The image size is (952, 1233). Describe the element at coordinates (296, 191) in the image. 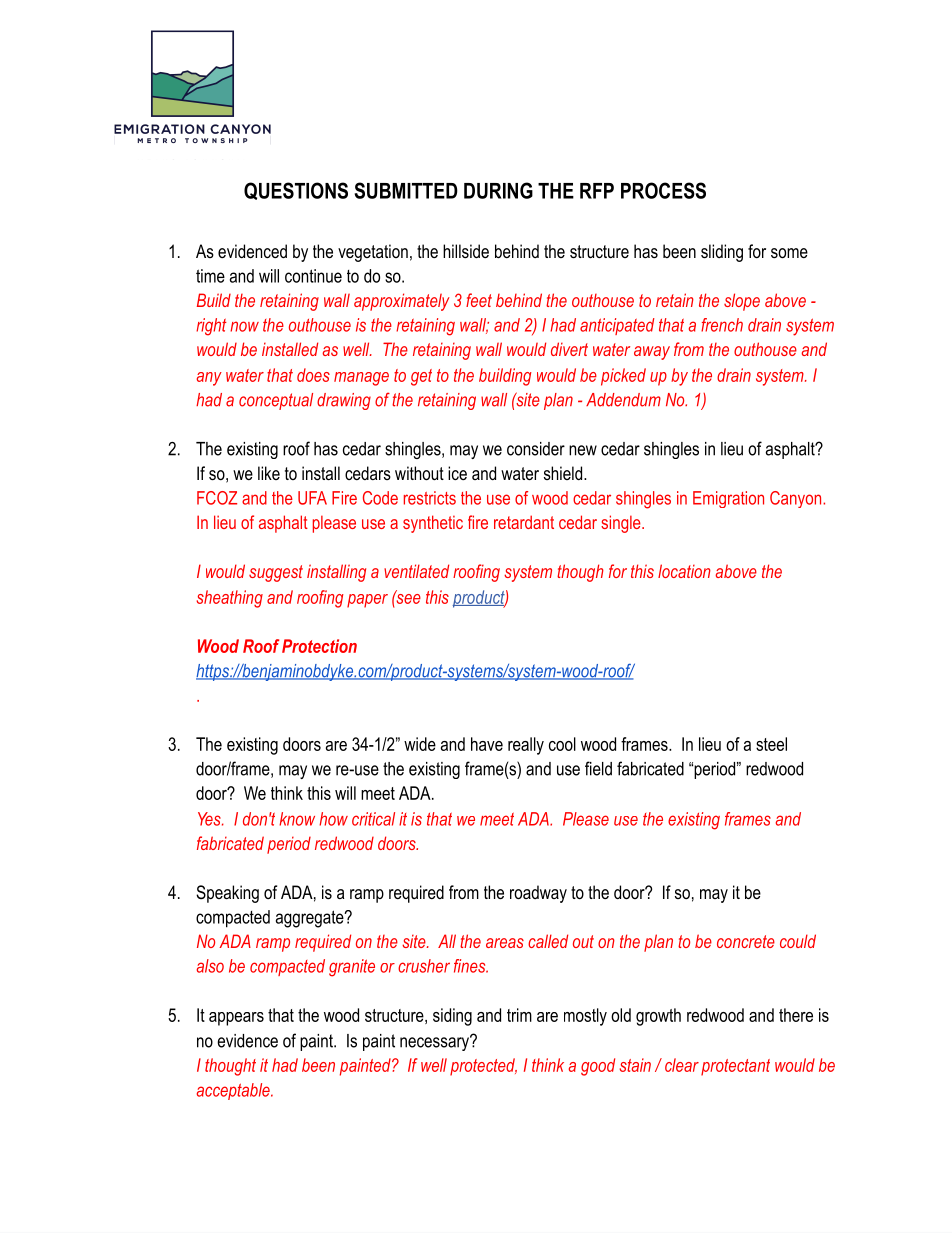

I see `QUESTIONS` at that location.
